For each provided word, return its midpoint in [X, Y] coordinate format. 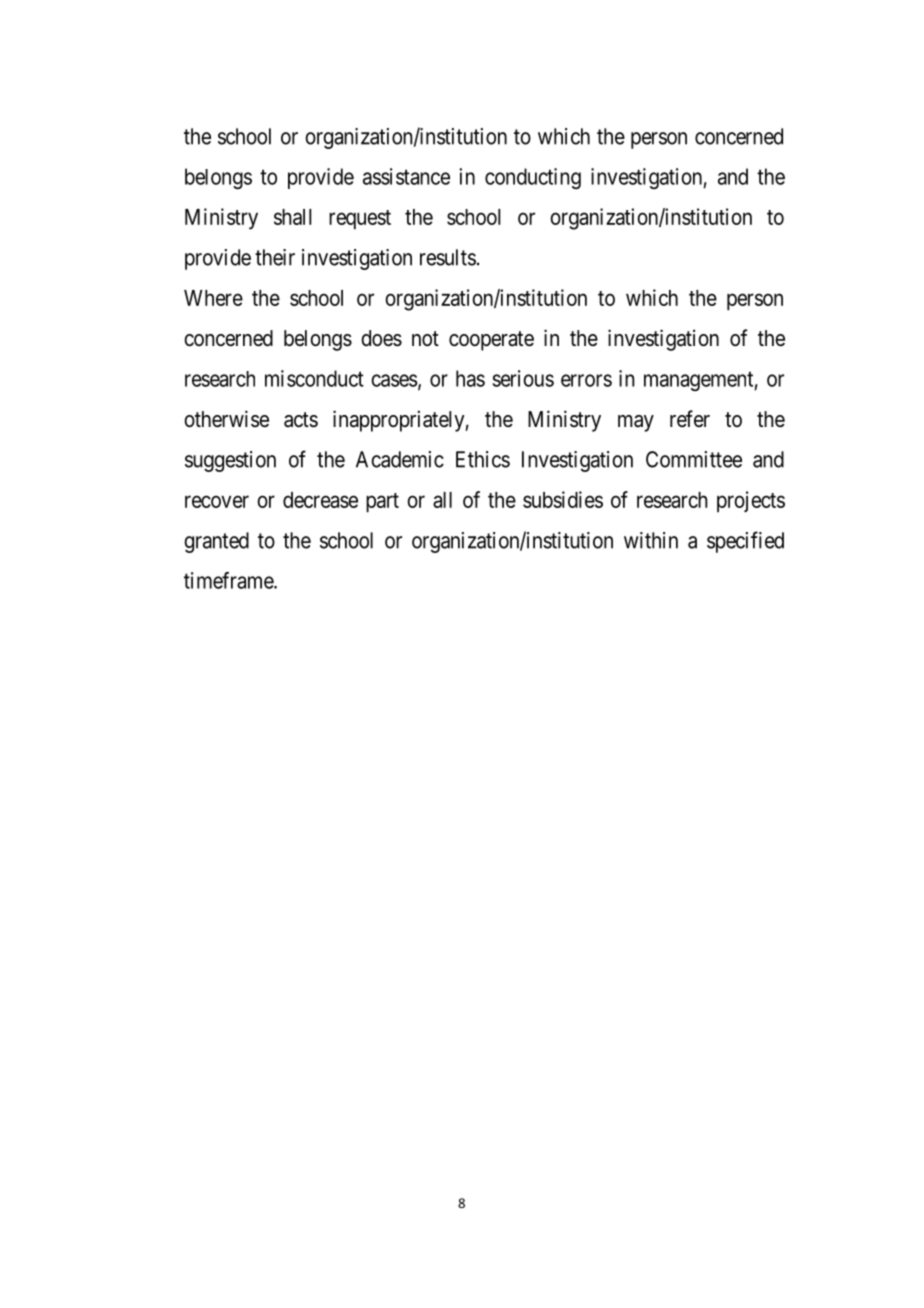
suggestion [230, 461]
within [651, 540]
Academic [400, 459]
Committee [694, 459]
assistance [406, 176]
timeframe [229, 580]
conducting [533, 178]
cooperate [491, 341]
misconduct [314, 378]
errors [586, 380]
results [448, 257]
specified [745, 542]
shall [292, 217]
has [470, 378]
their [275, 257]
